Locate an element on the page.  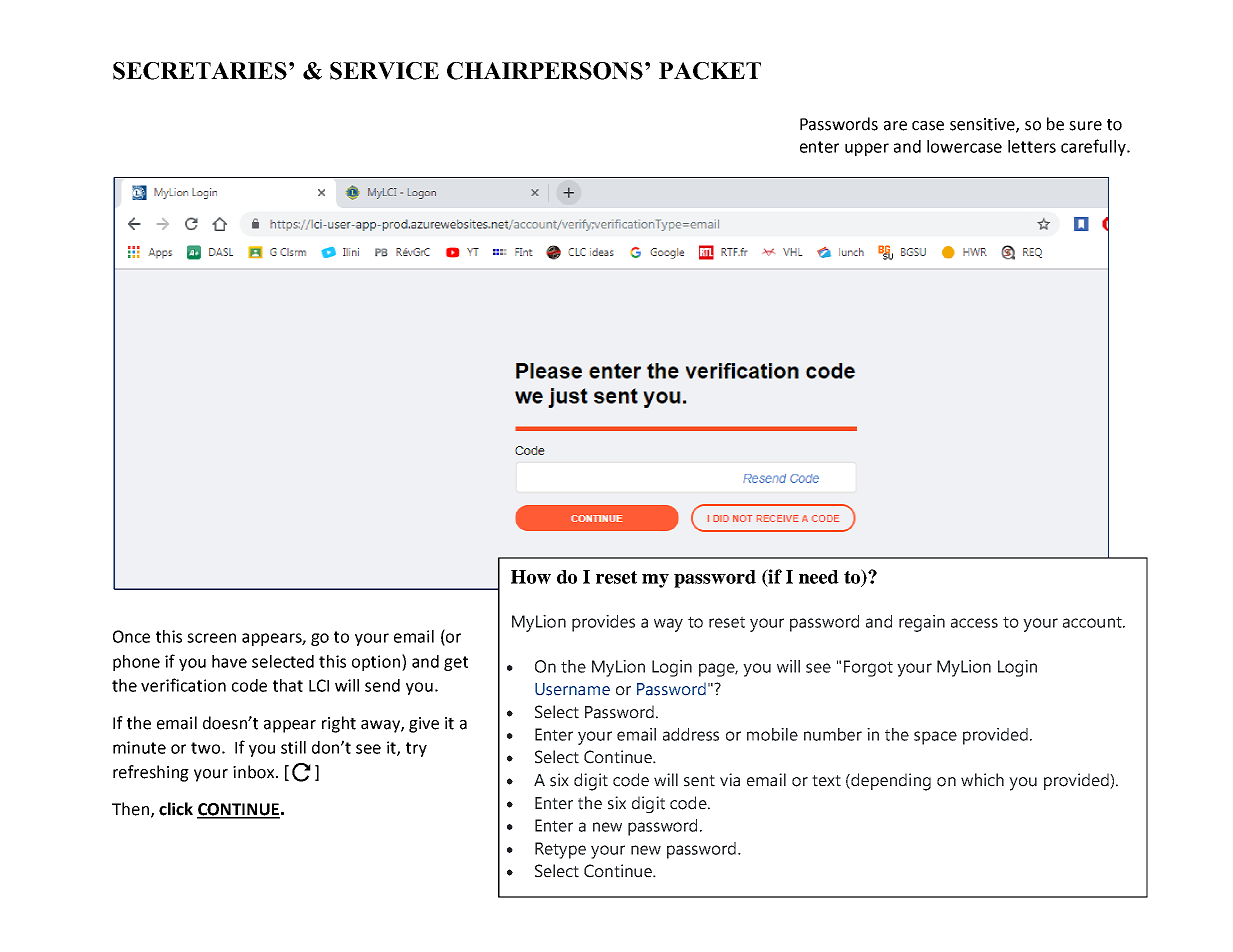
access is located at coordinates (974, 623).
